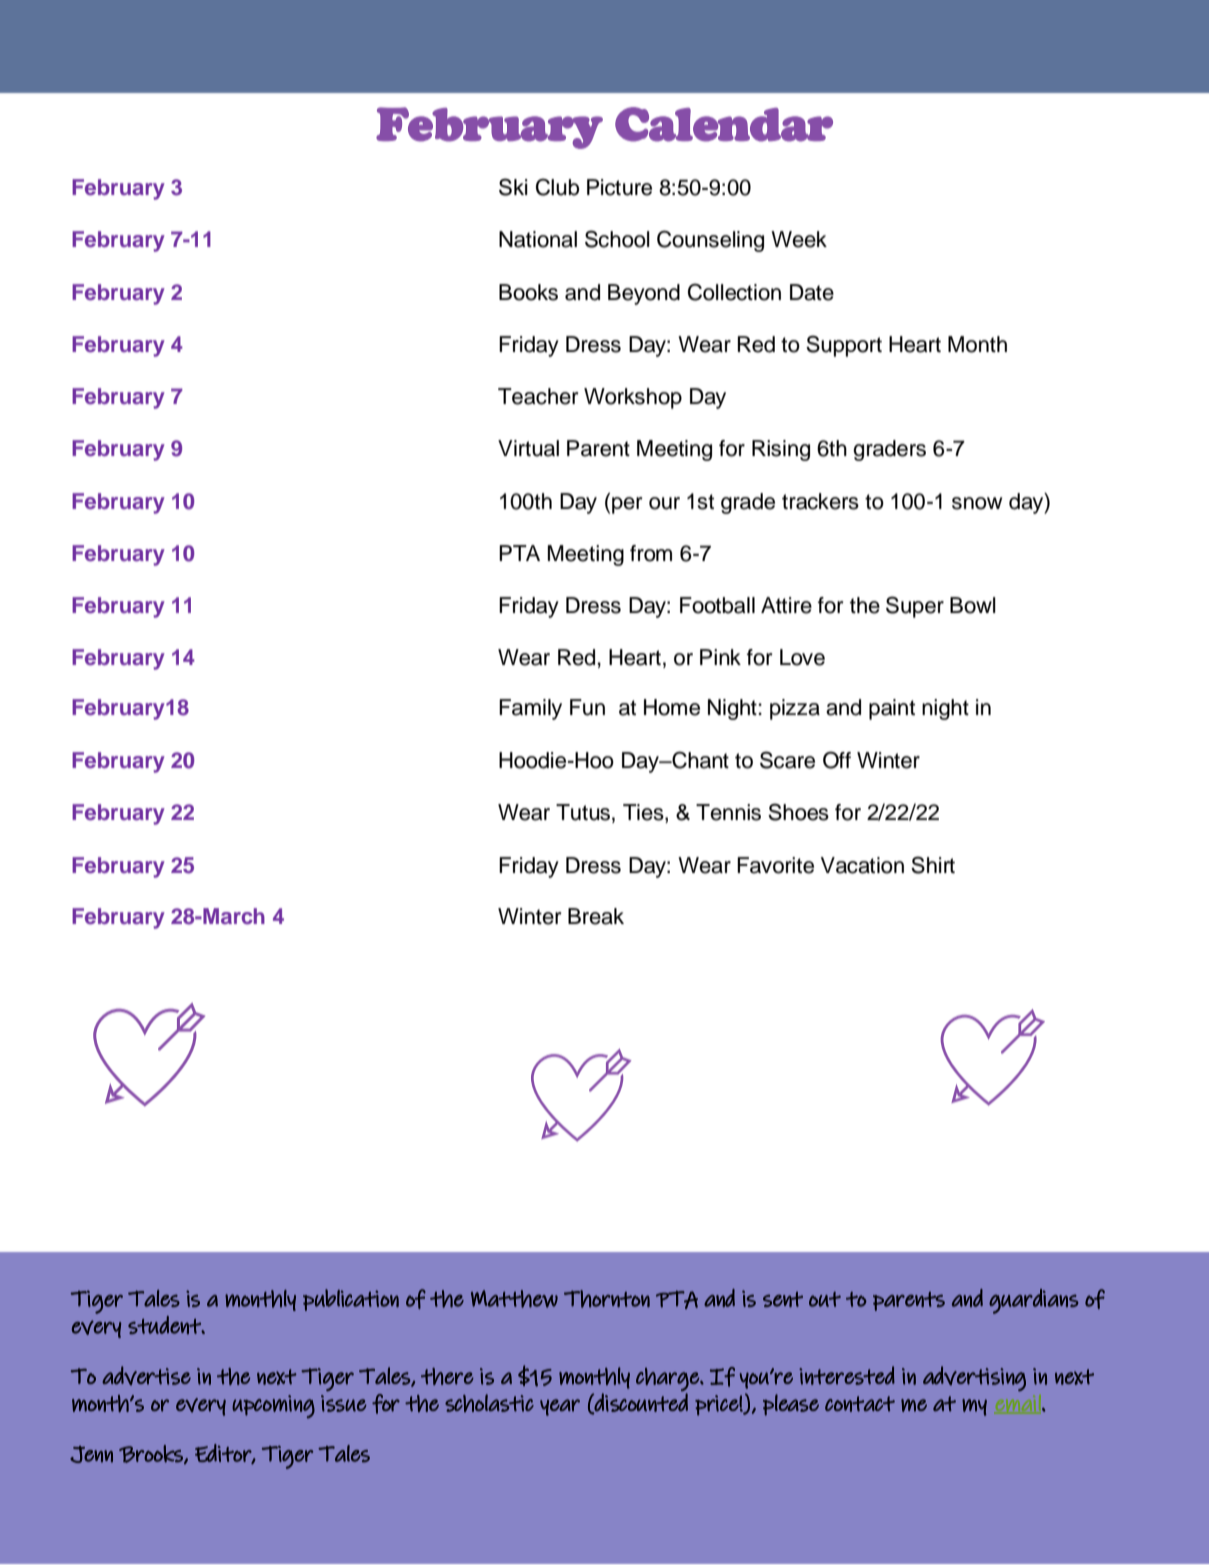  Describe the element at coordinates (933, 865) in the document. I see `Shirt` at that location.
